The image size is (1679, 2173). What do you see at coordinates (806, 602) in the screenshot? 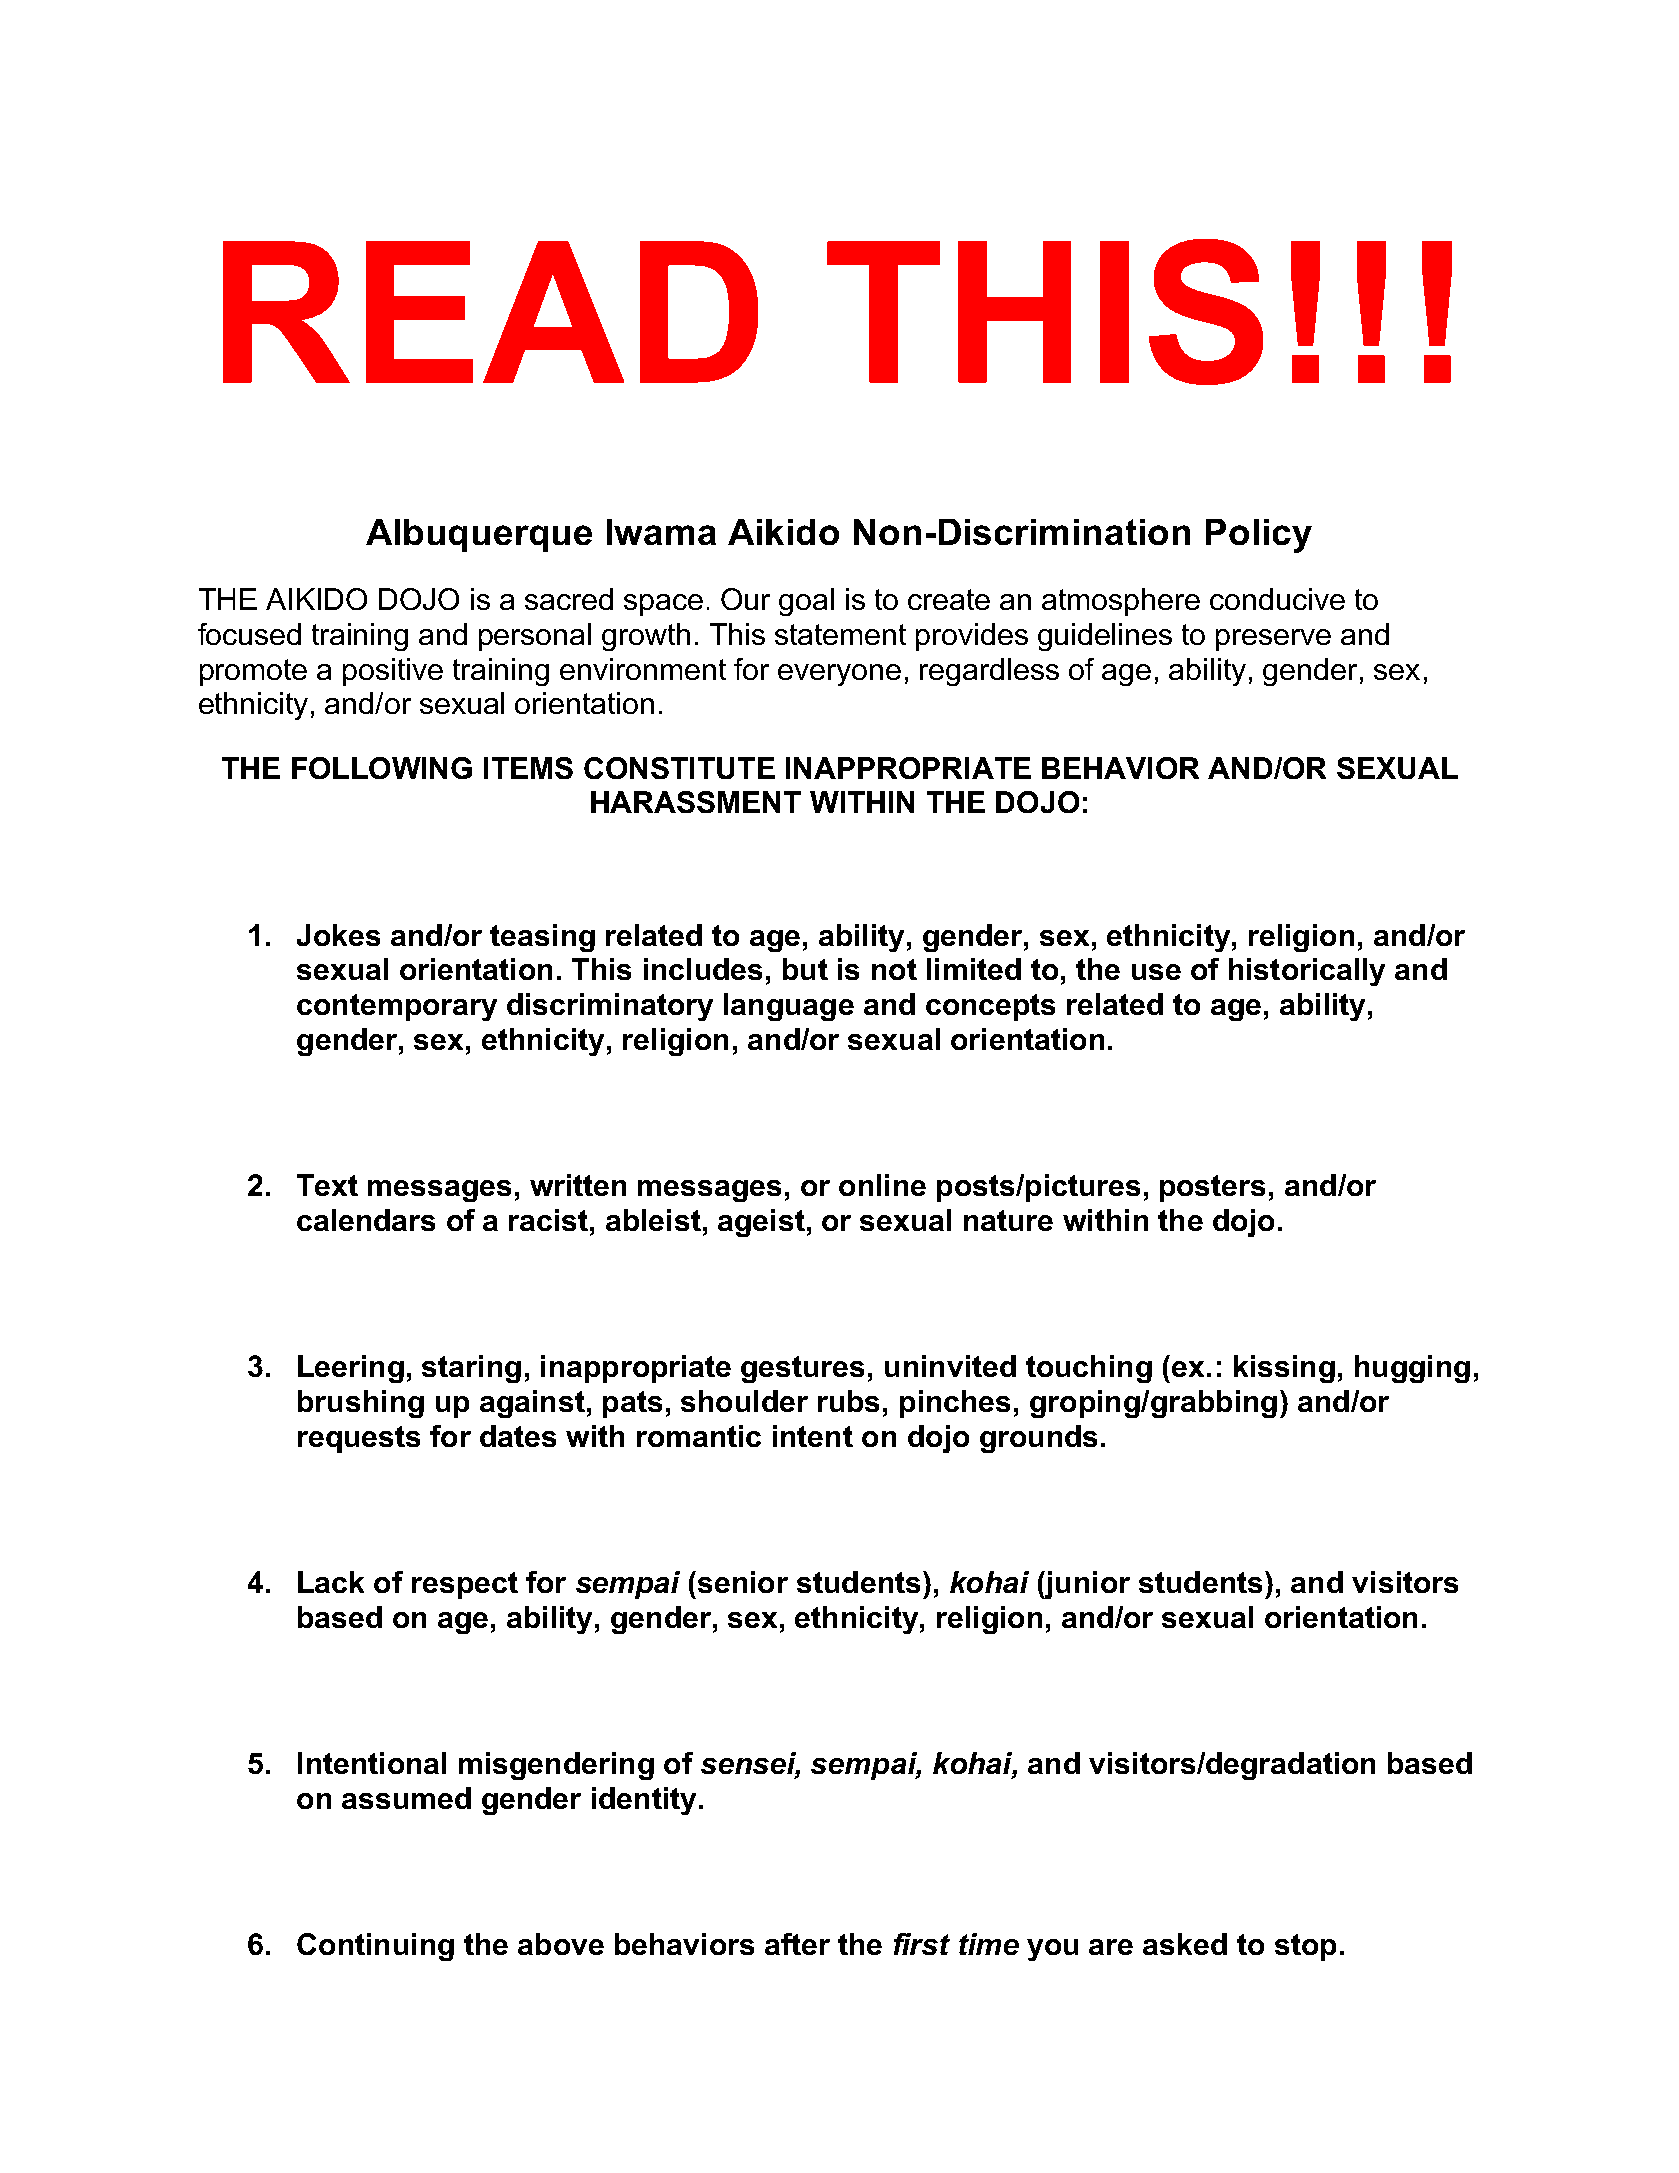
I see `goal` at bounding box center [806, 602].
